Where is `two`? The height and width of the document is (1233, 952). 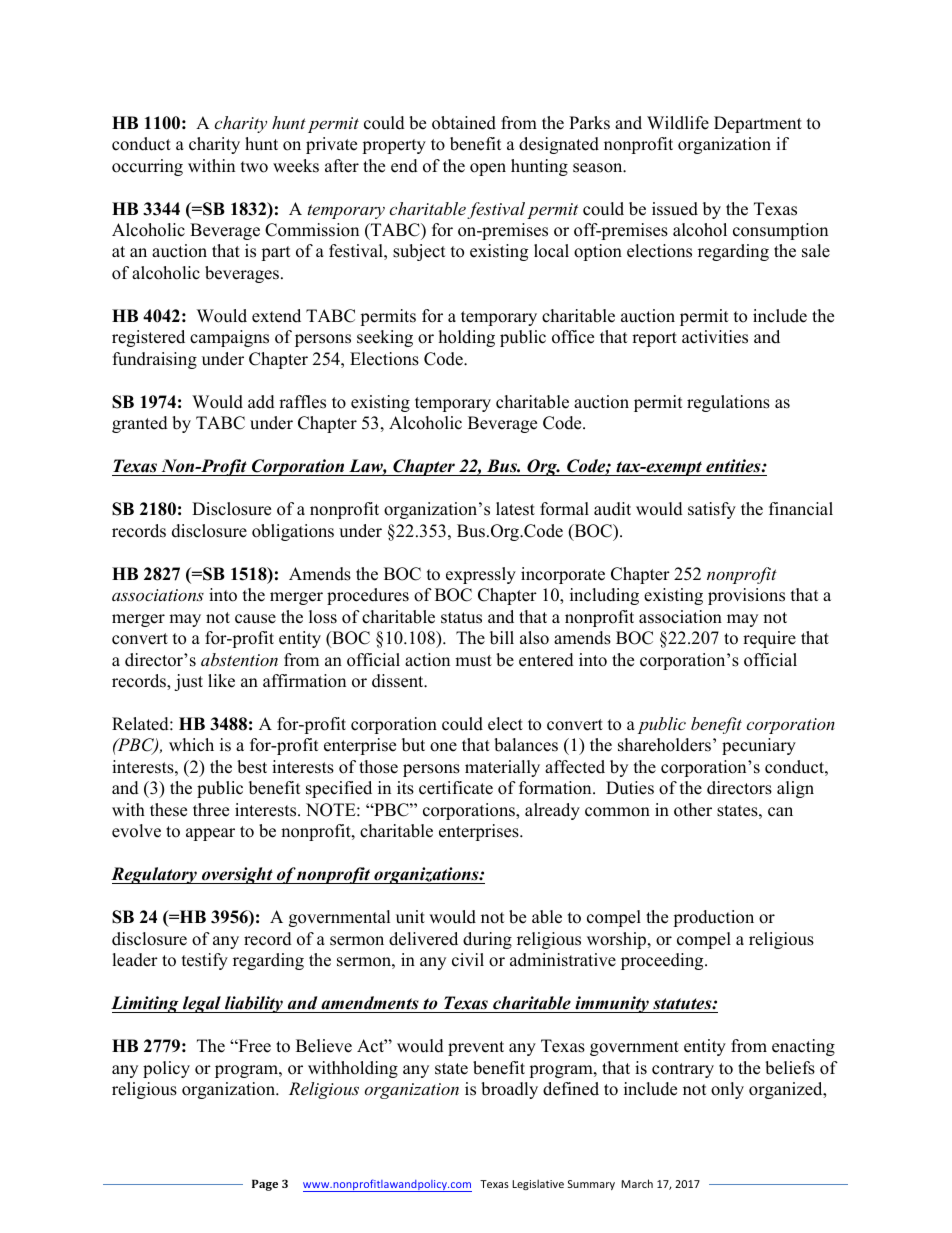 two is located at coordinates (254, 167).
